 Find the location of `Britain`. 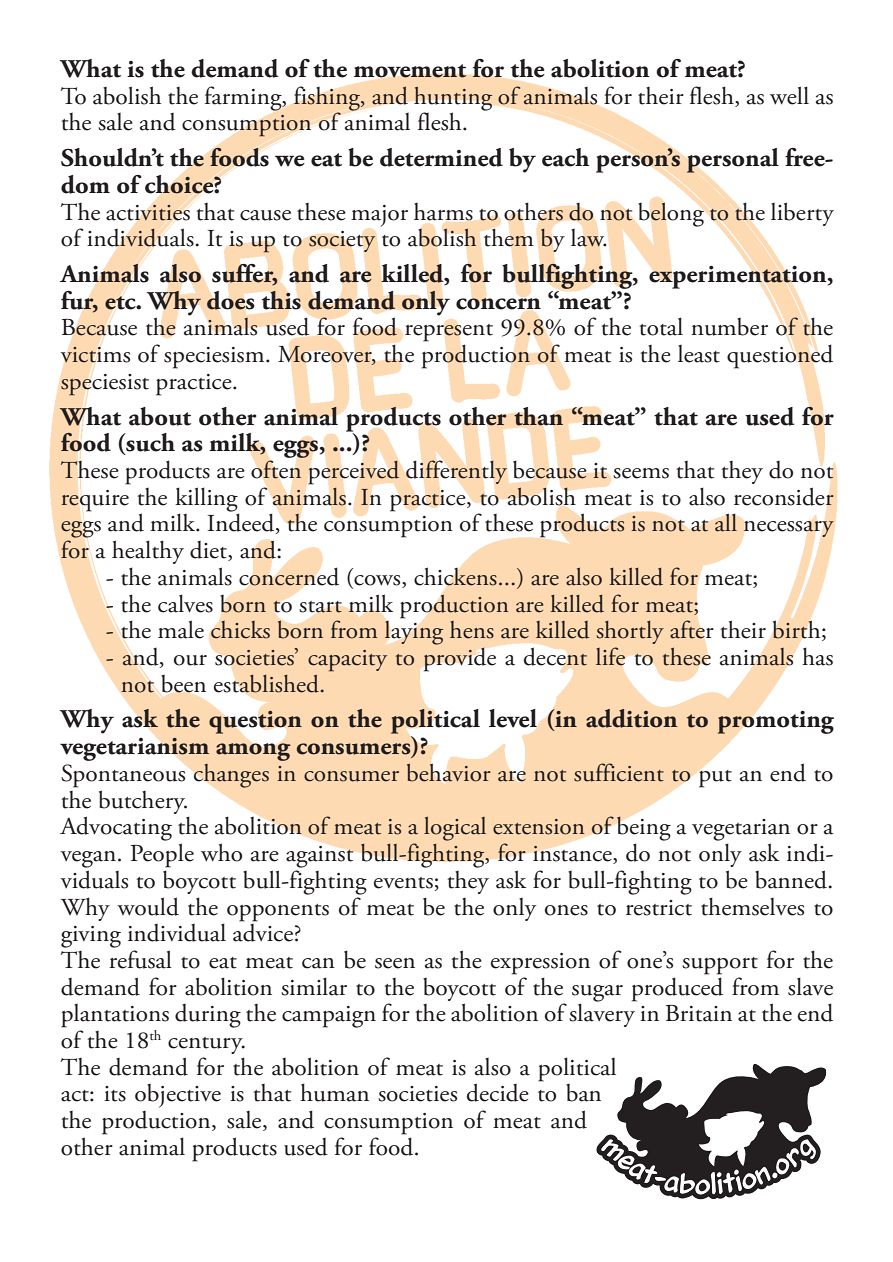

Britain is located at coordinates (699, 1013).
